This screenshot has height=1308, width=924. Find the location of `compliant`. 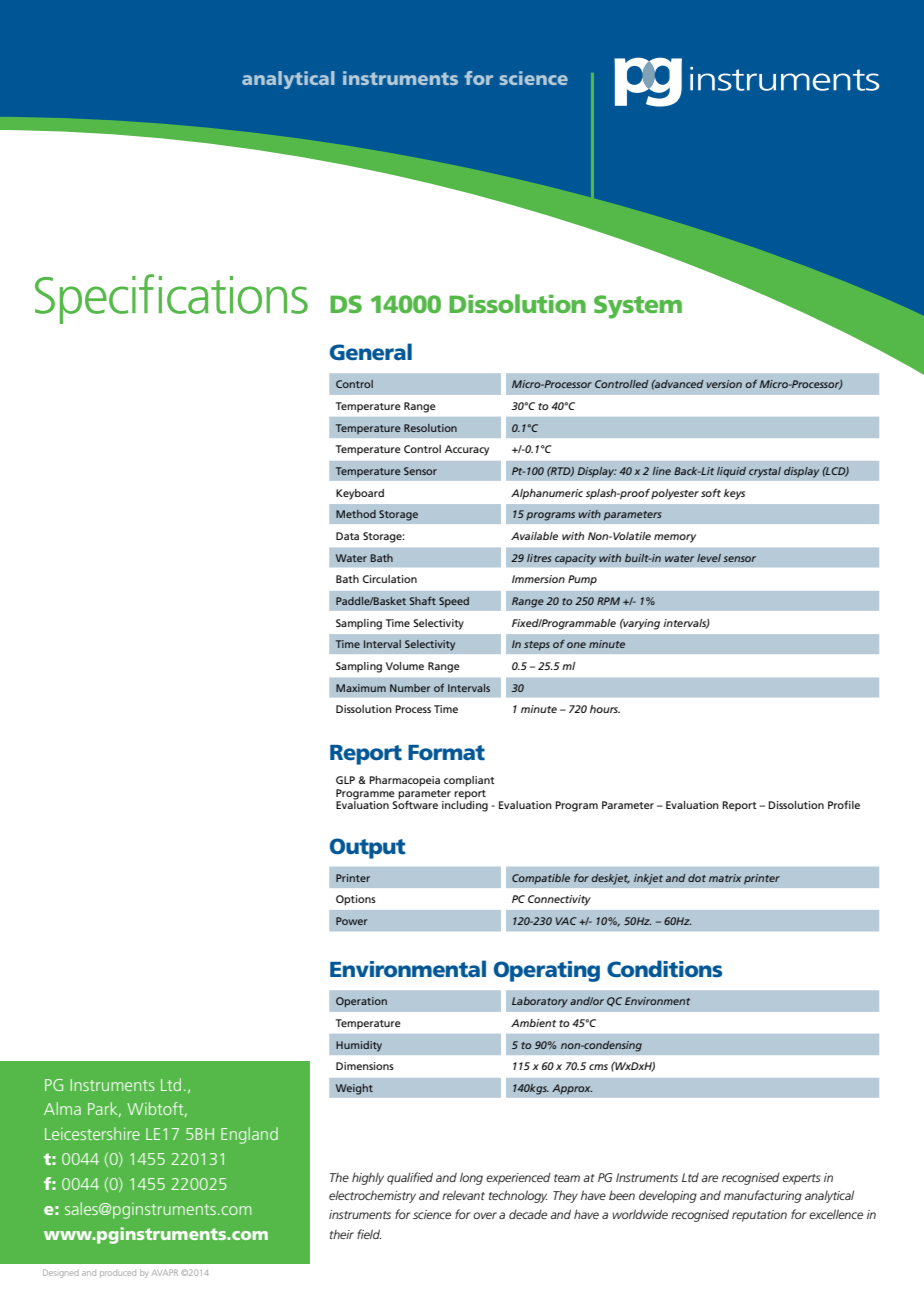

compliant is located at coordinates (469, 781).
